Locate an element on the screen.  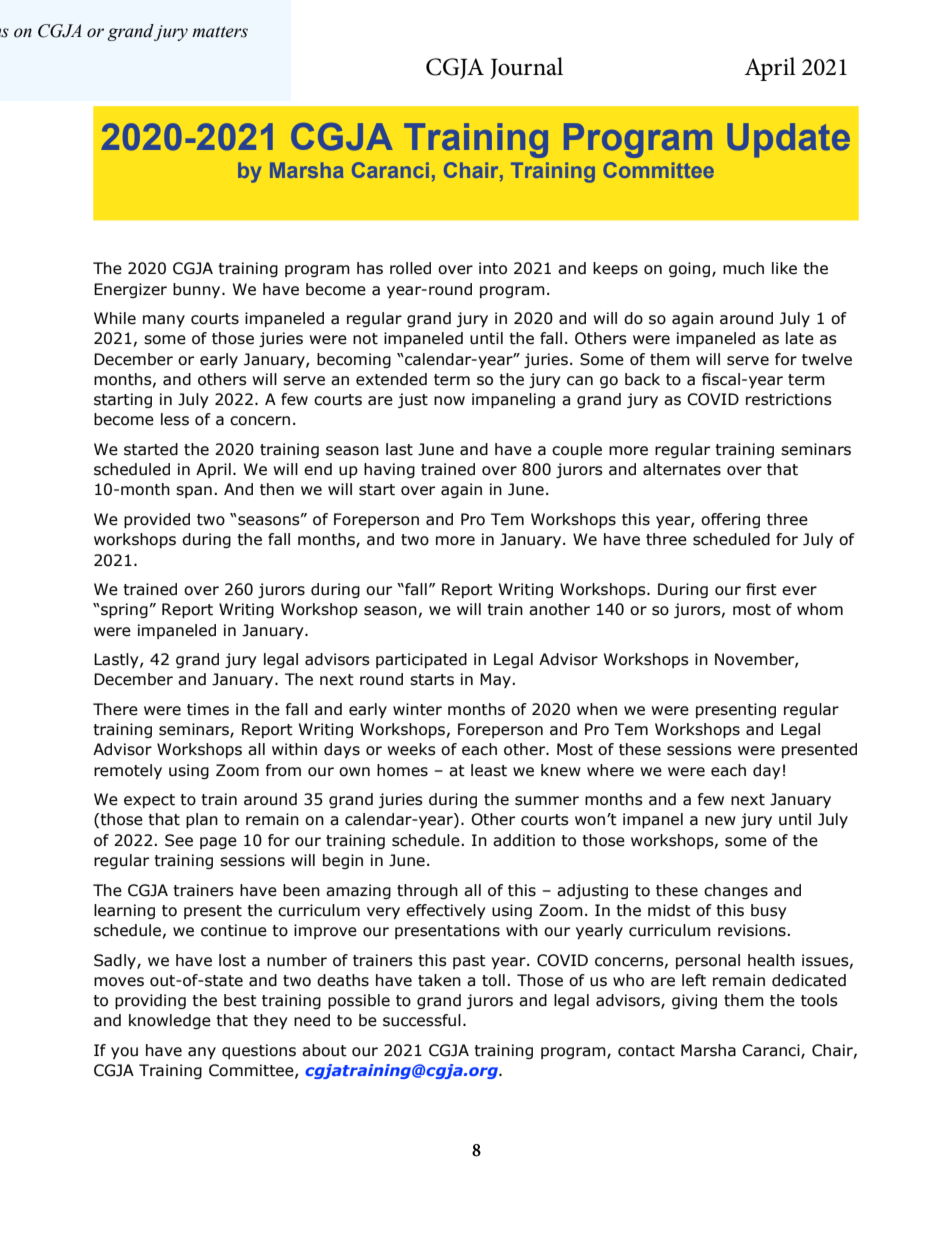
provided is located at coordinates (157, 520).
